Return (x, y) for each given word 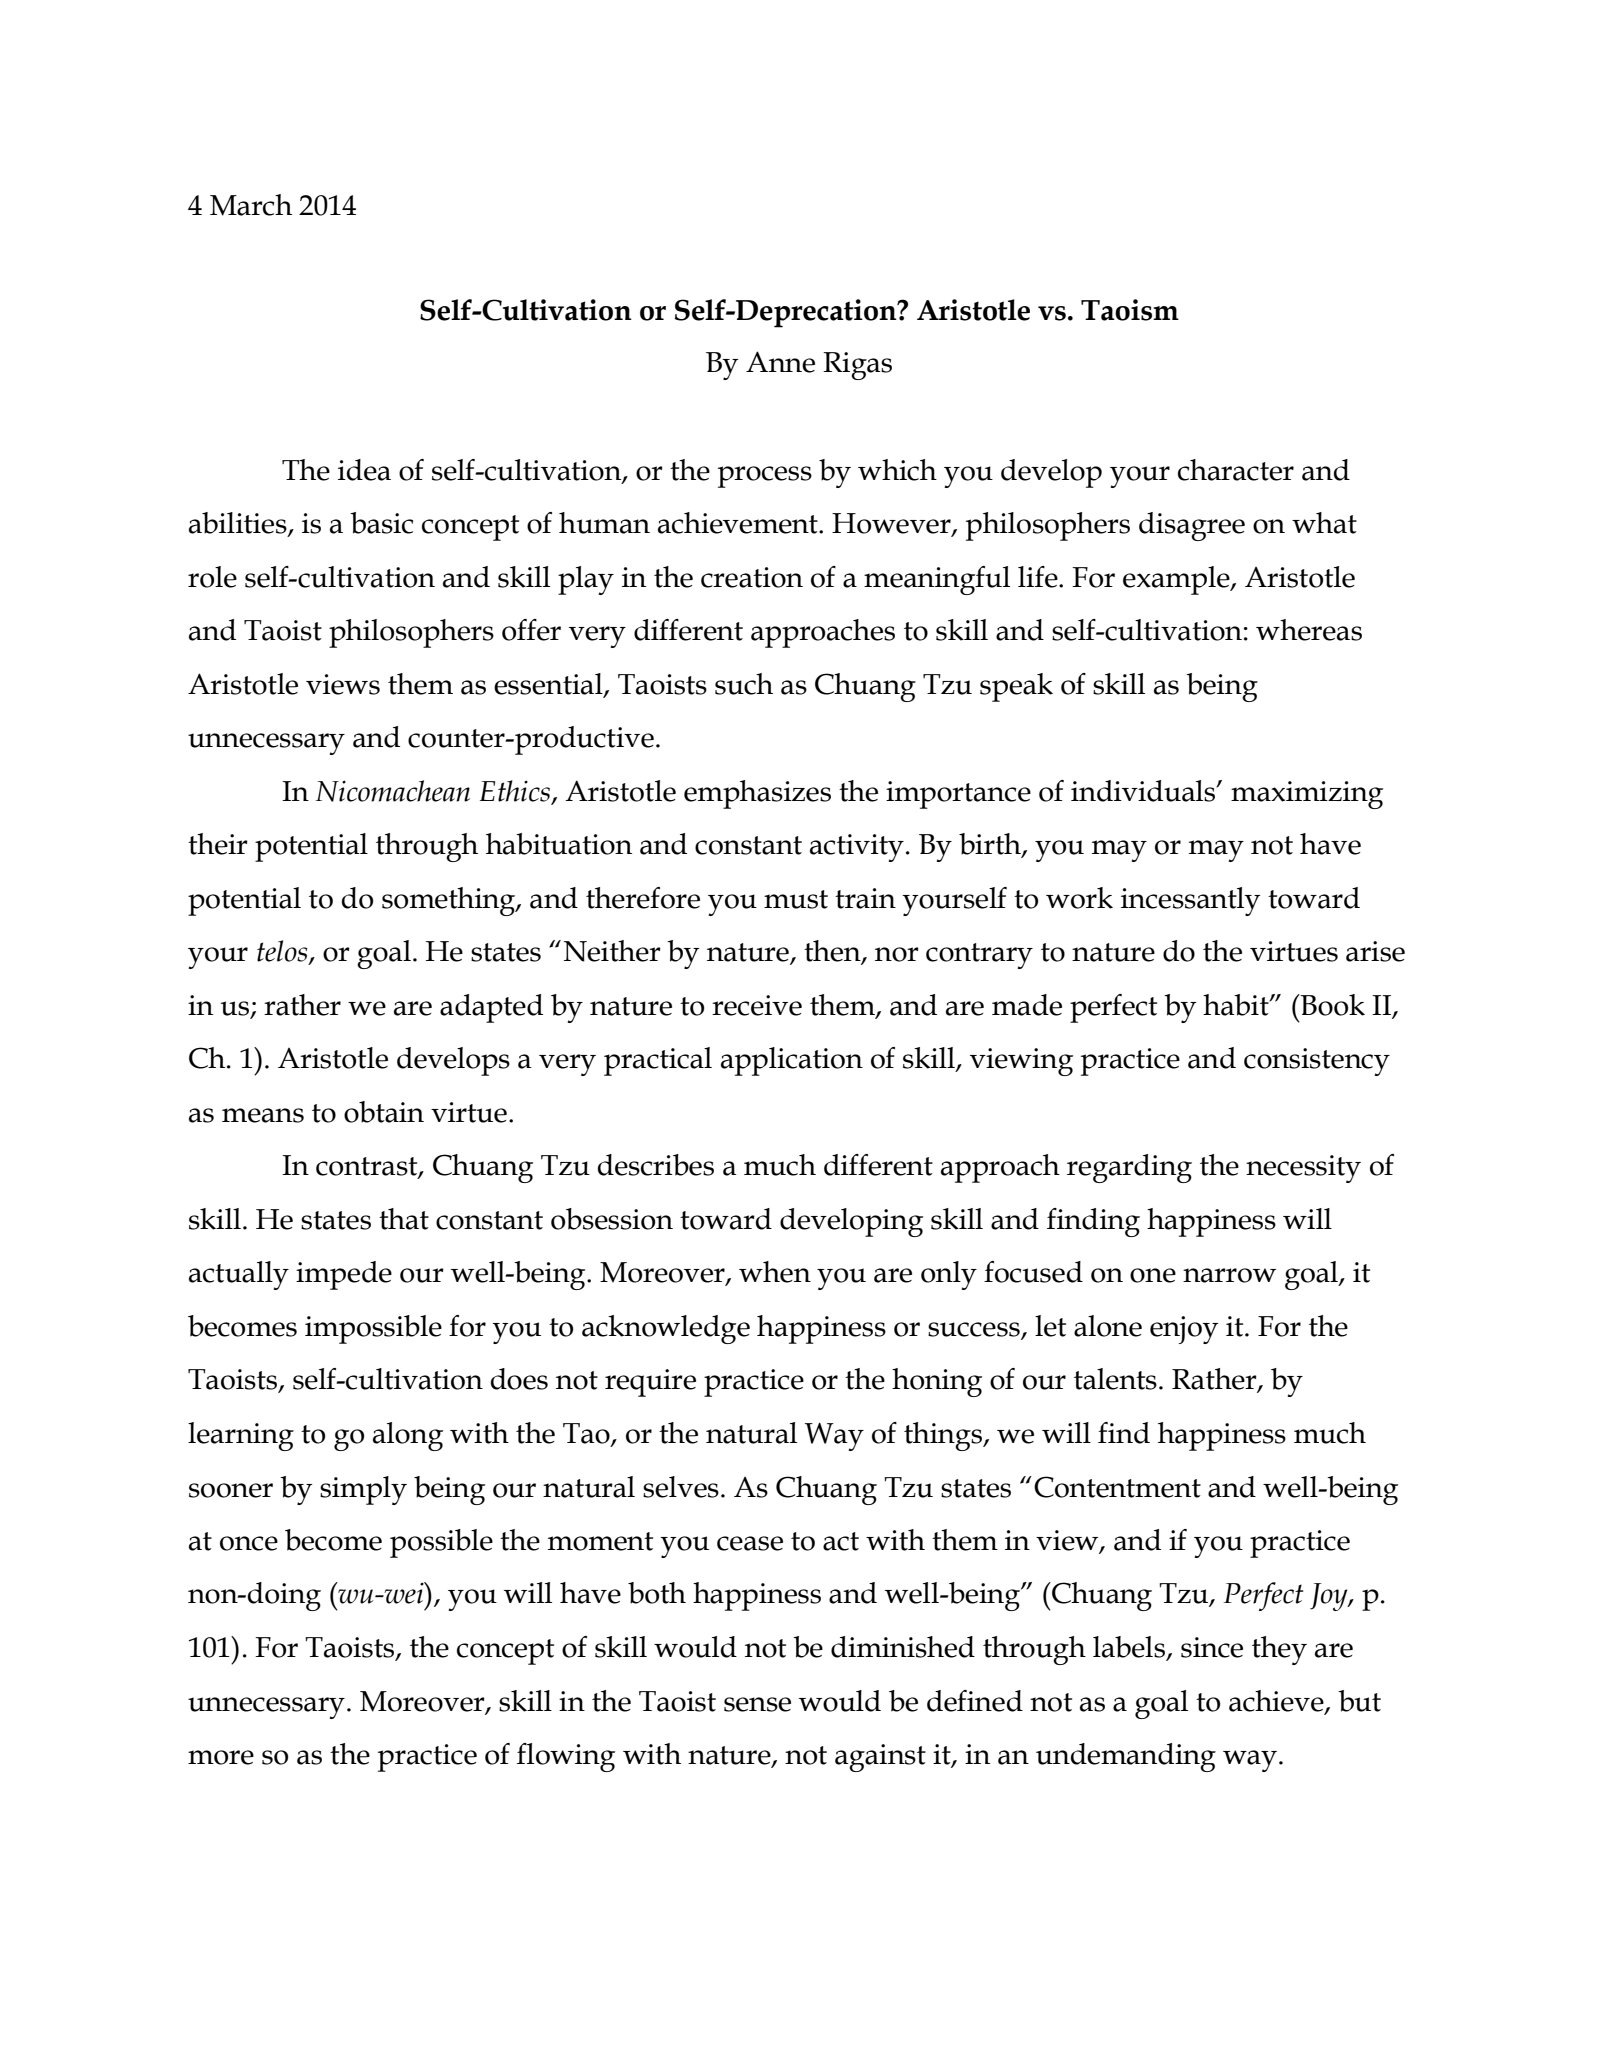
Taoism (1130, 310)
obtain (384, 1112)
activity (857, 848)
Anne (780, 362)
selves (681, 1487)
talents (1115, 1379)
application (792, 1061)
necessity (1303, 1169)
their (218, 844)
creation (752, 577)
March (251, 205)
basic (381, 523)
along (408, 1436)
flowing (566, 1757)
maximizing (1307, 795)
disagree (1192, 526)
